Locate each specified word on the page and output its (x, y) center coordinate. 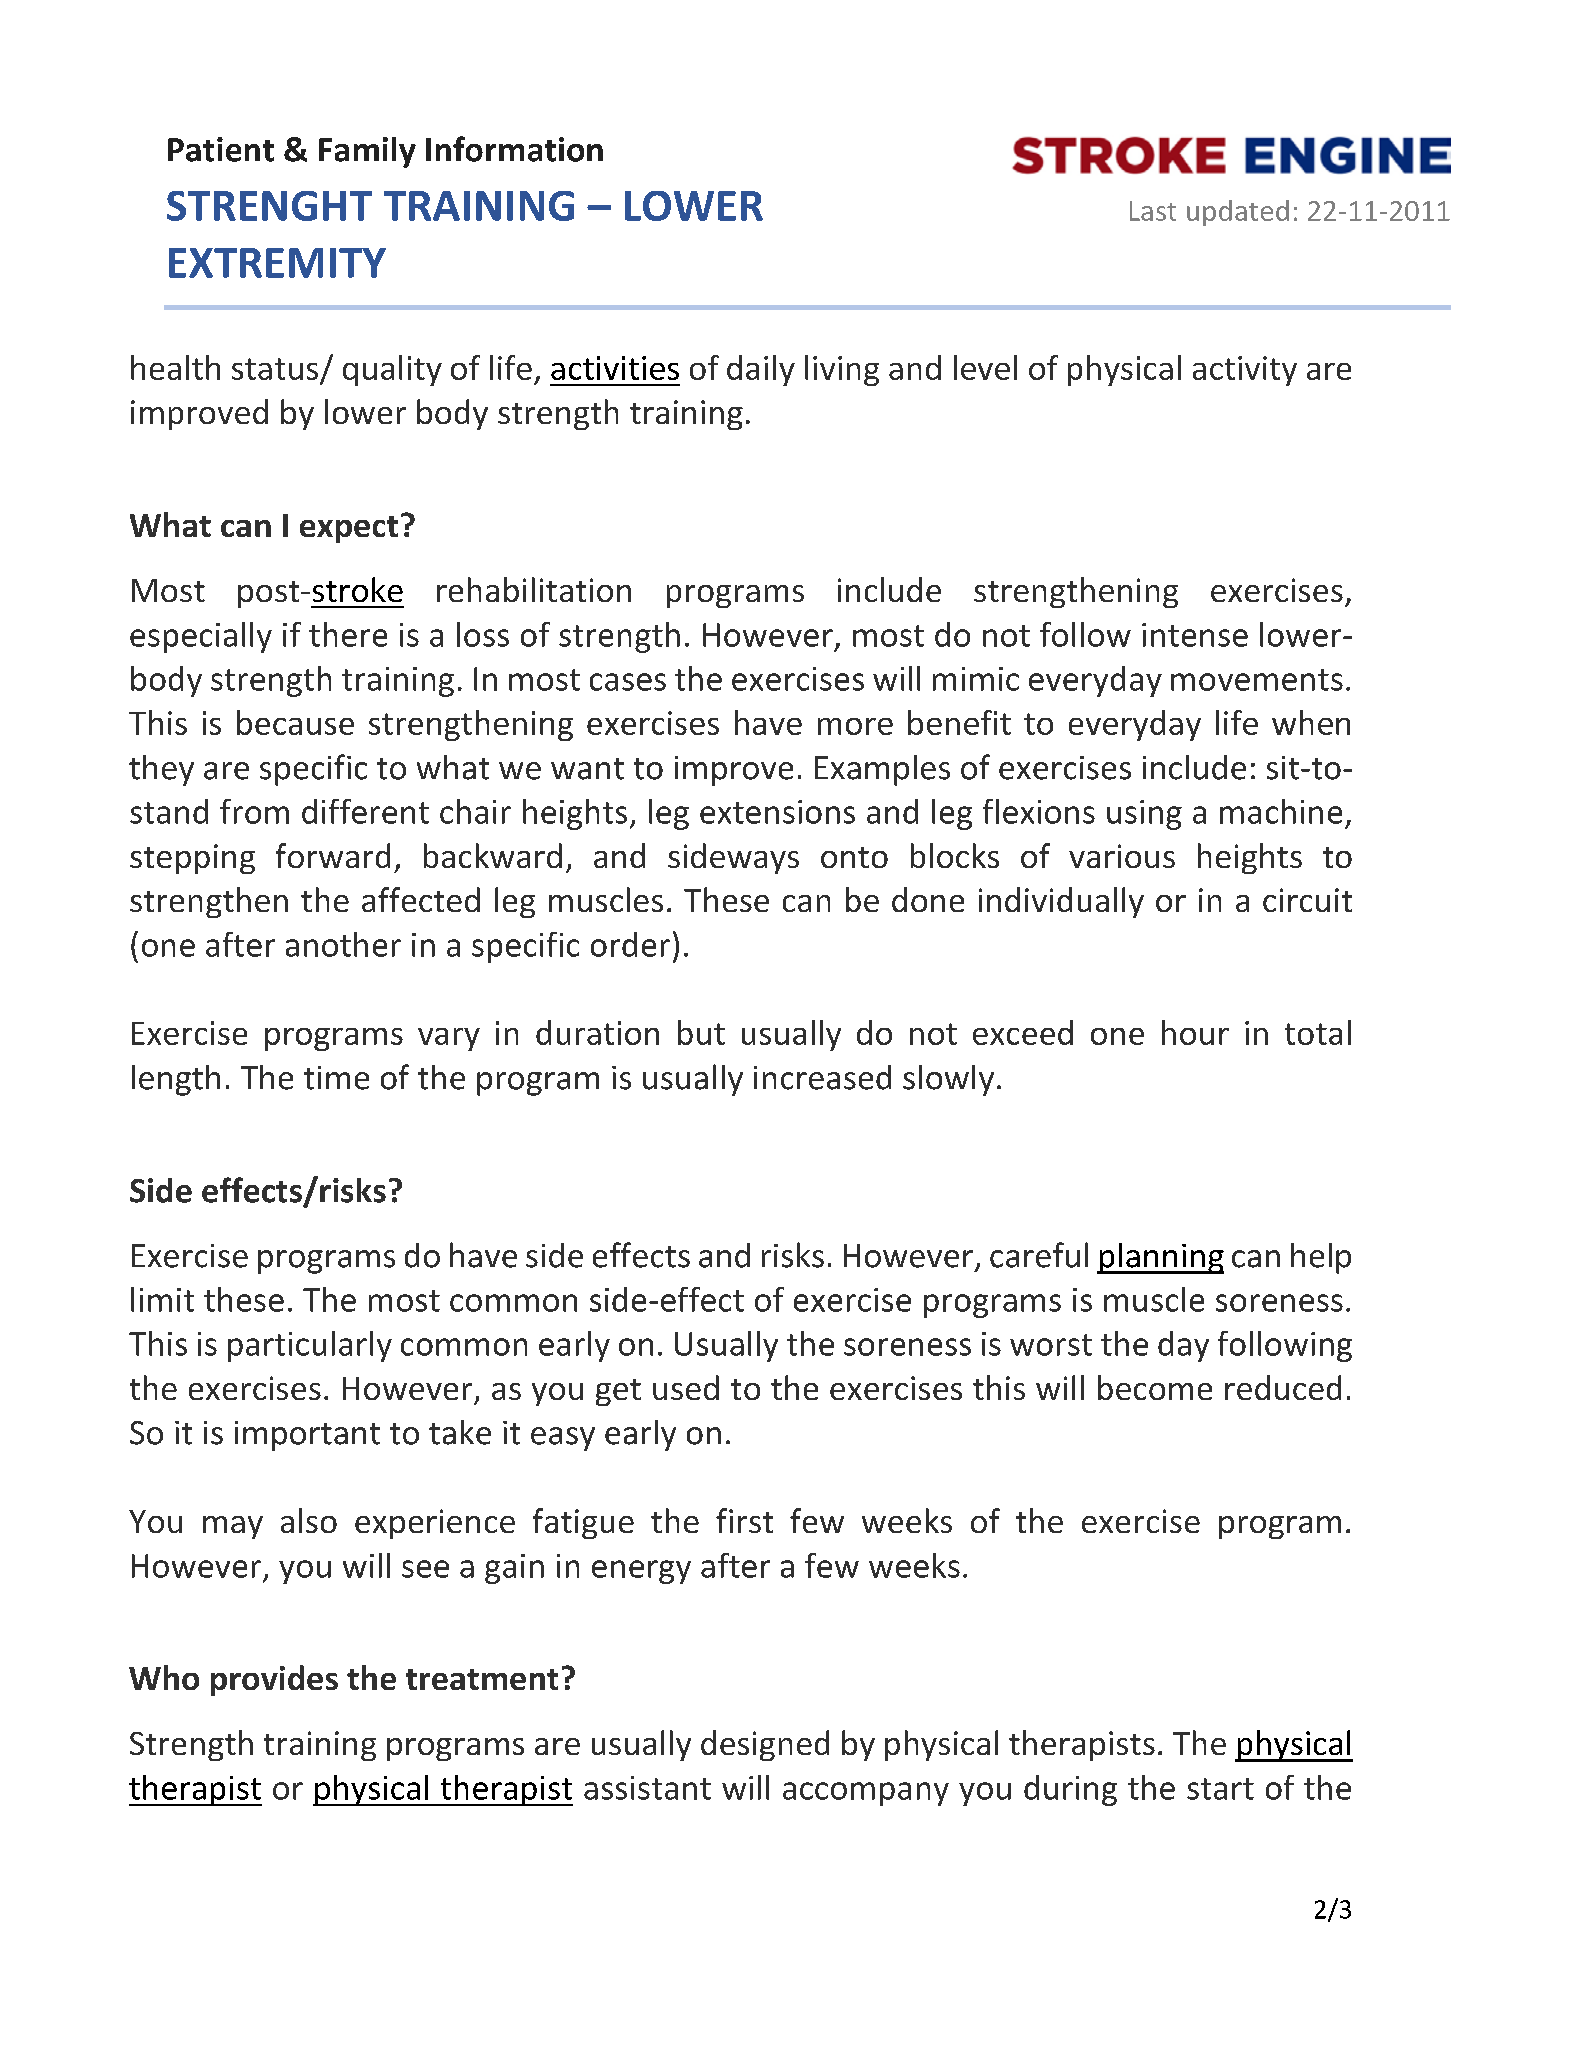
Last (1153, 211)
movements (1257, 680)
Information (514, 149)
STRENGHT (269, 206)
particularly (310, 1346)
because (295, 722)
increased (822, 1077)
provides (274, 1680)
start (1220, 1789)
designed (765, 1745)
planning (1160, 1258)
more (855, 726)
